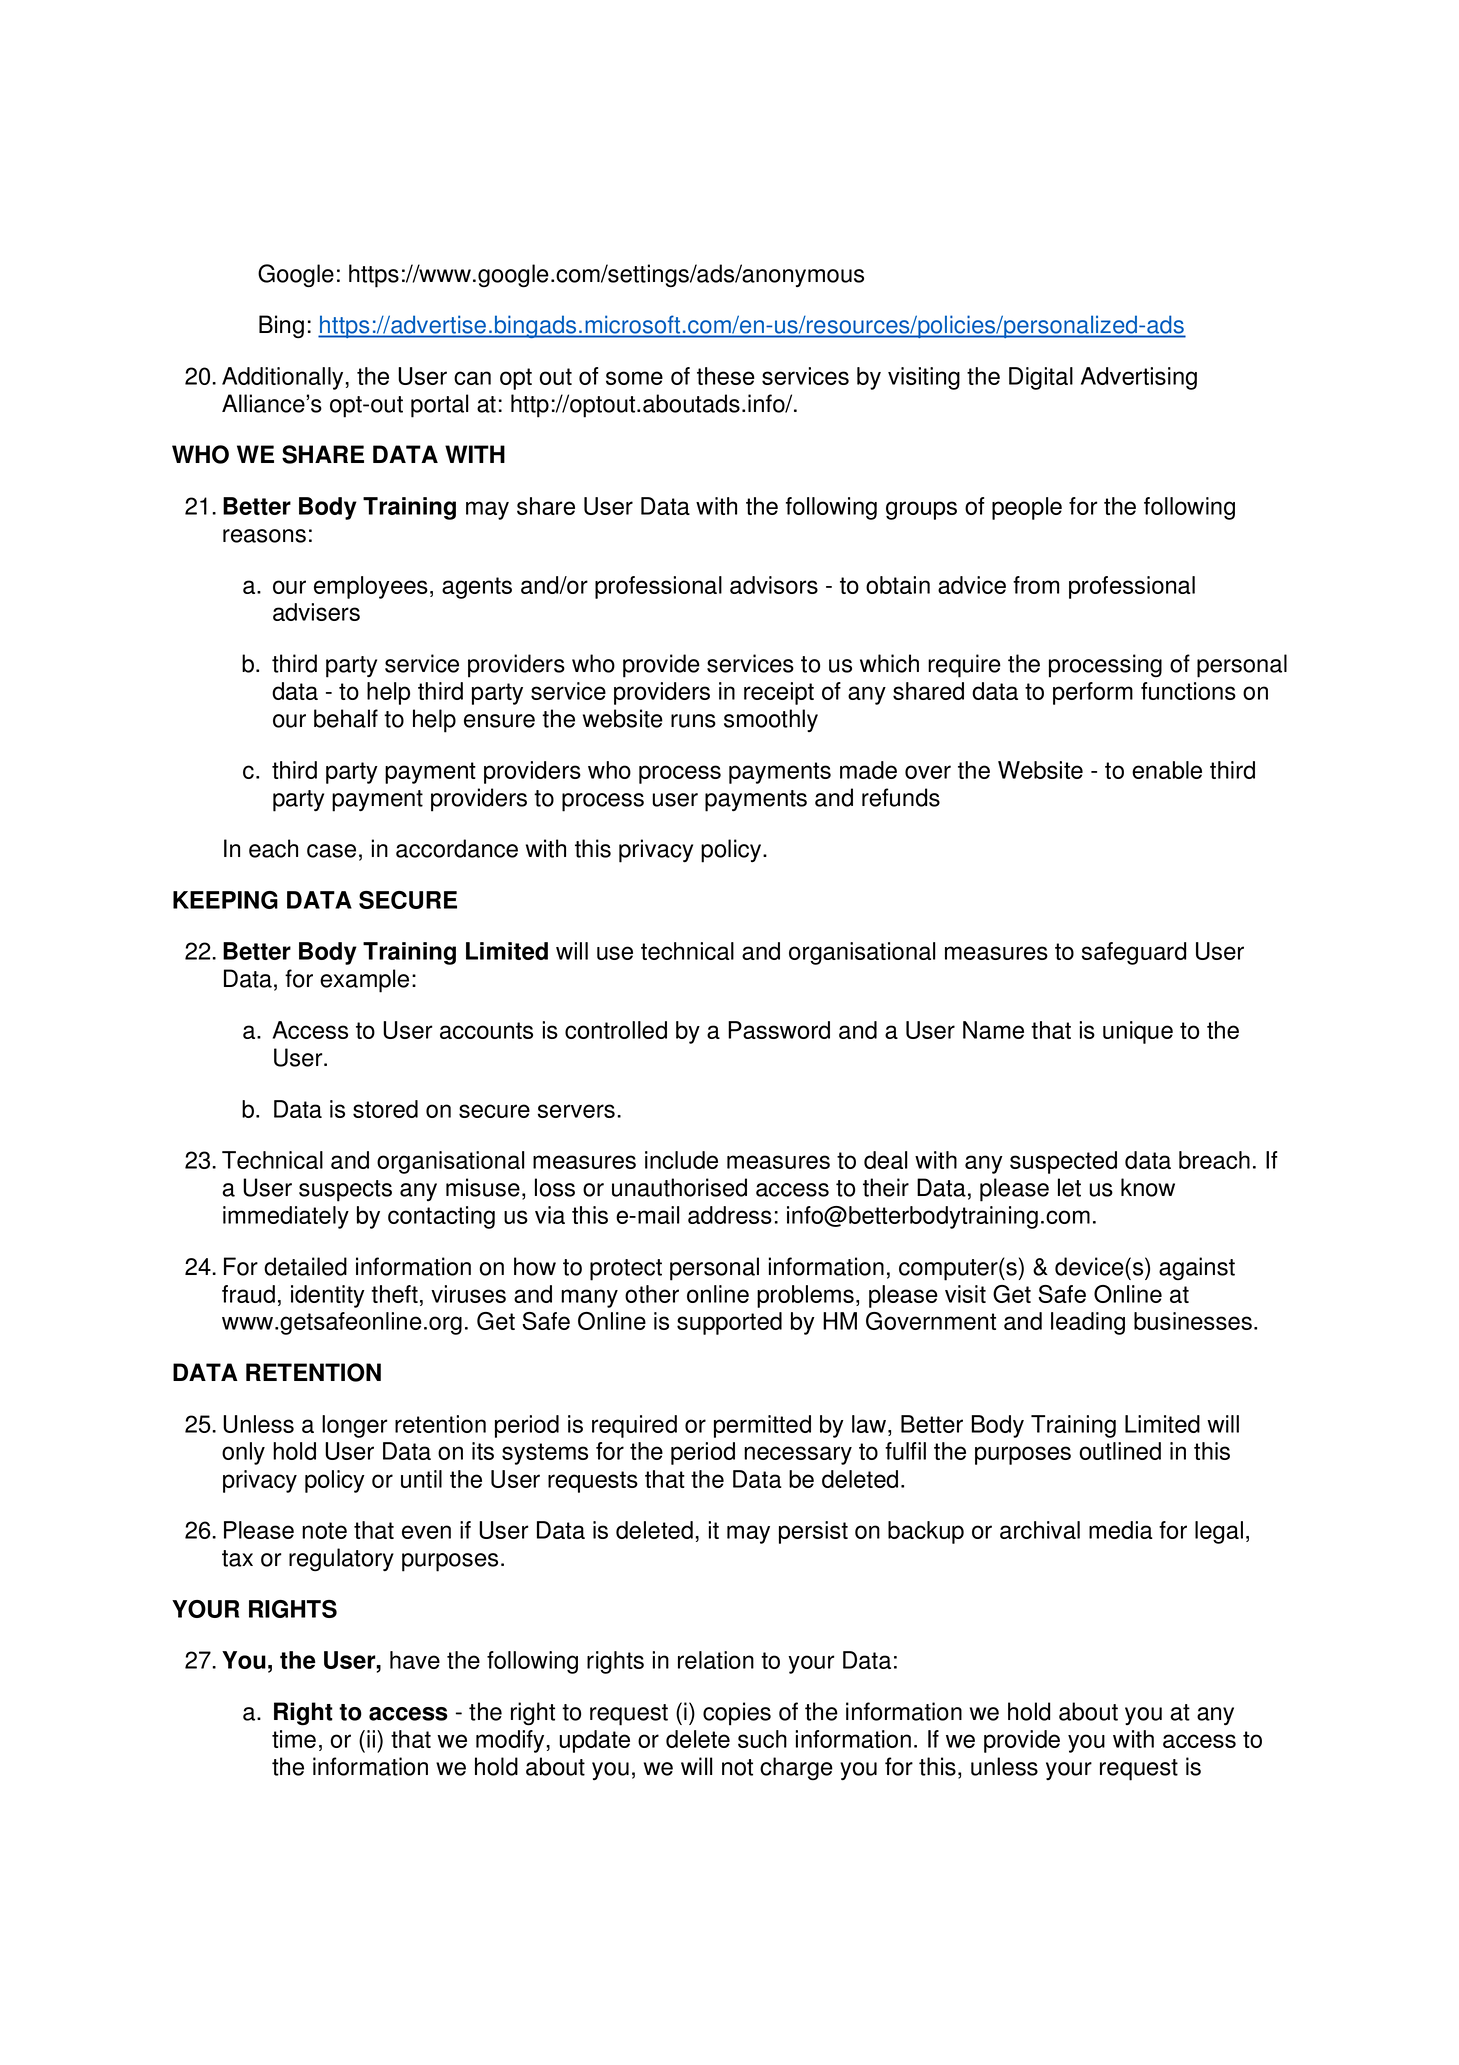  Describe the element at coordinates (328, 1296) in the page. I see `identity` at that location.
